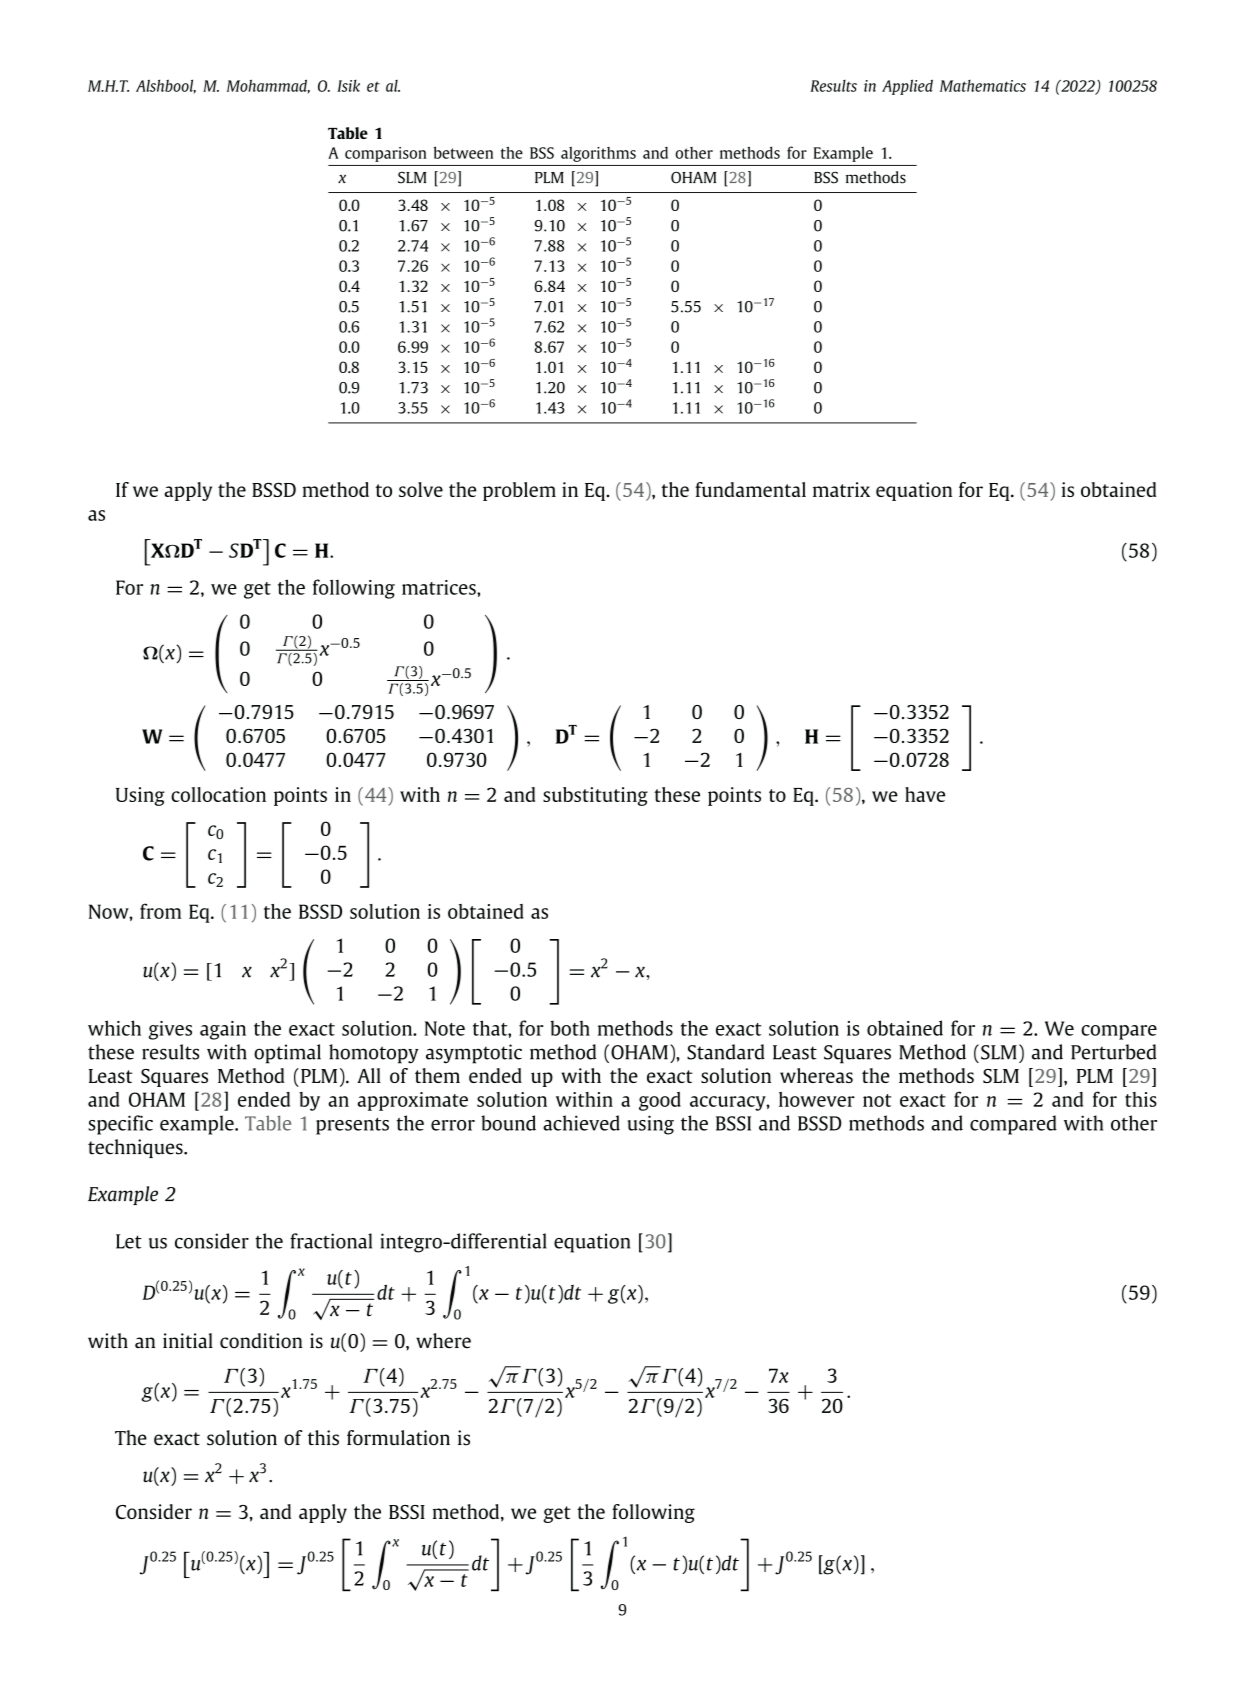 This page has height=1699, width=1245. What do you see at coordinates (398, 1438) in the page?
I see `formulation` at bounding box center [398, 1438].
